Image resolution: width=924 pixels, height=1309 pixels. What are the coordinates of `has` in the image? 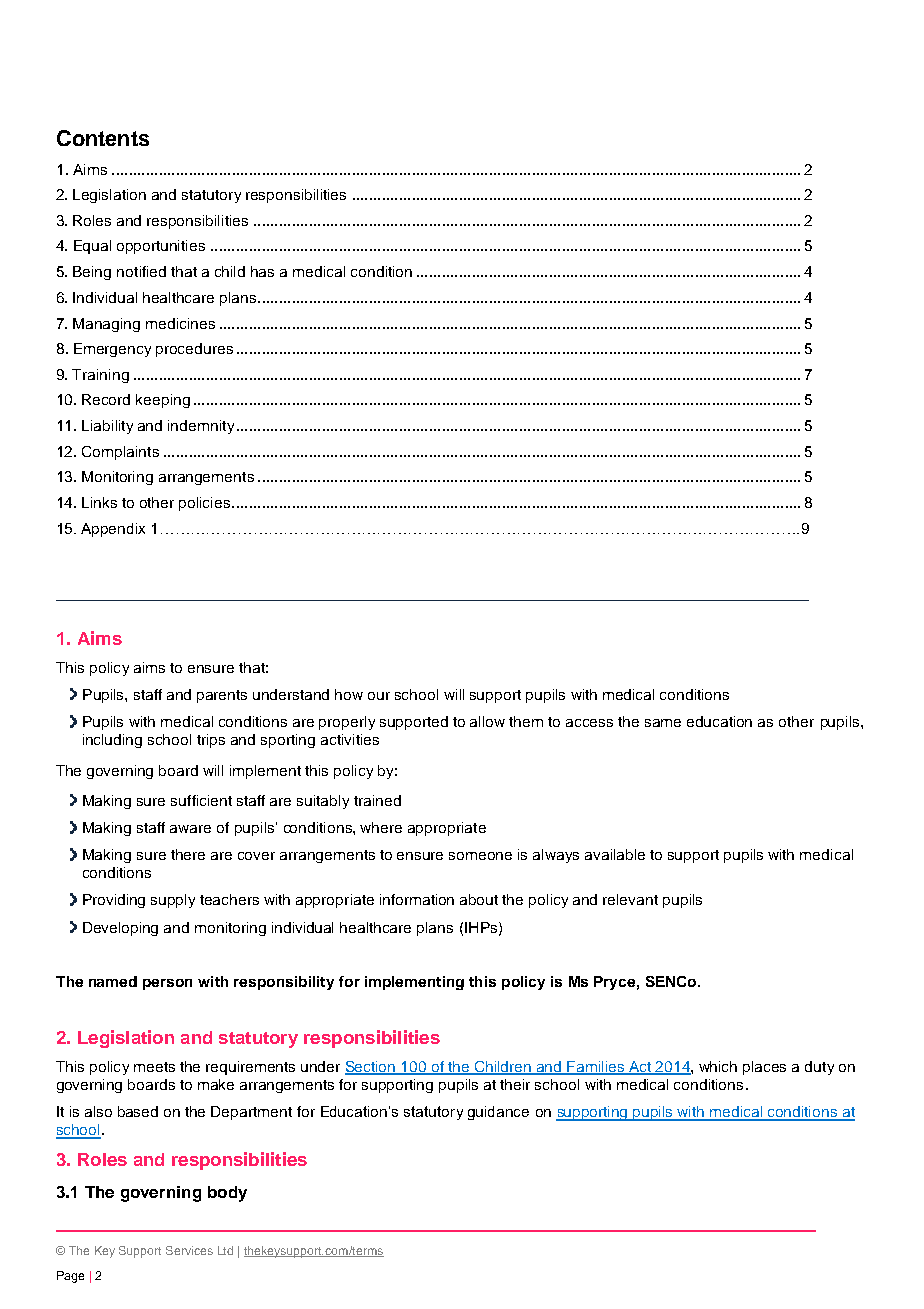 It's located at (262, 271).
